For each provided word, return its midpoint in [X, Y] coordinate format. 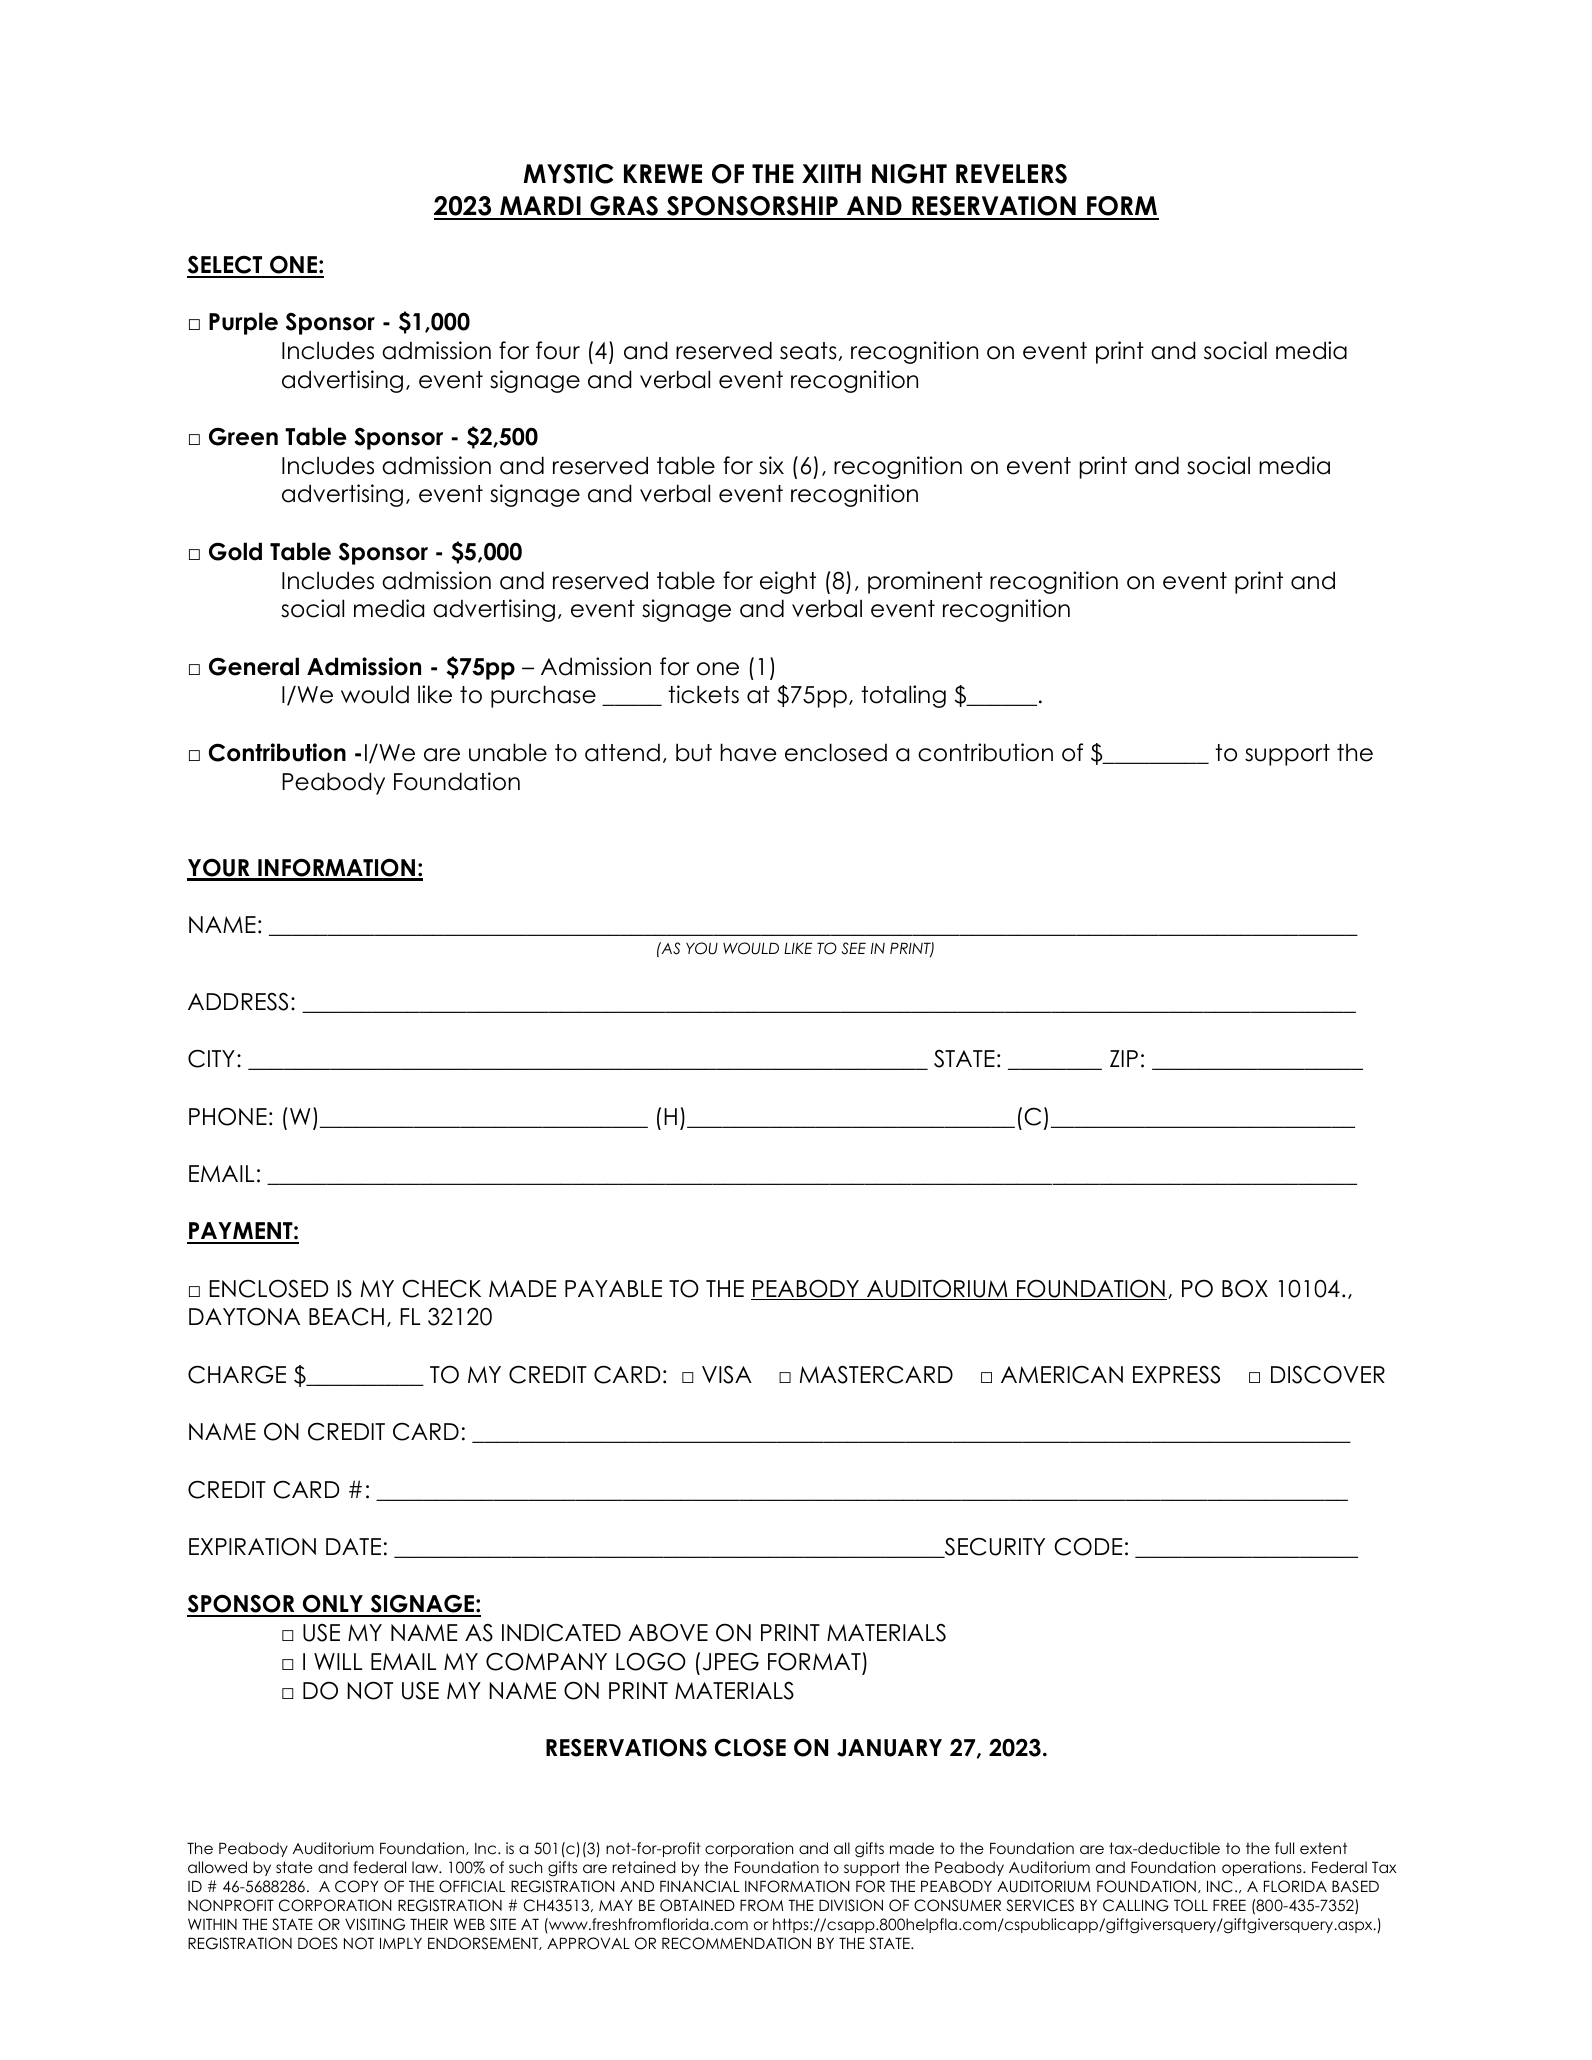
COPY [356, 1886]
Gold [235, 551]
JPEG [731, 1661]
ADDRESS [238, 1001]
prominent [925, 582]
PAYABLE [613, 1288]
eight [788, 582]
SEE [854, 948]
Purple [243, 323]
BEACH [346, 1317]
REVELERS [1011, 174]
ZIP [1124, 1058]
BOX [1245, 1288]
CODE [1088, 1546]
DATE [353, 1546]
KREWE [663, 173]
